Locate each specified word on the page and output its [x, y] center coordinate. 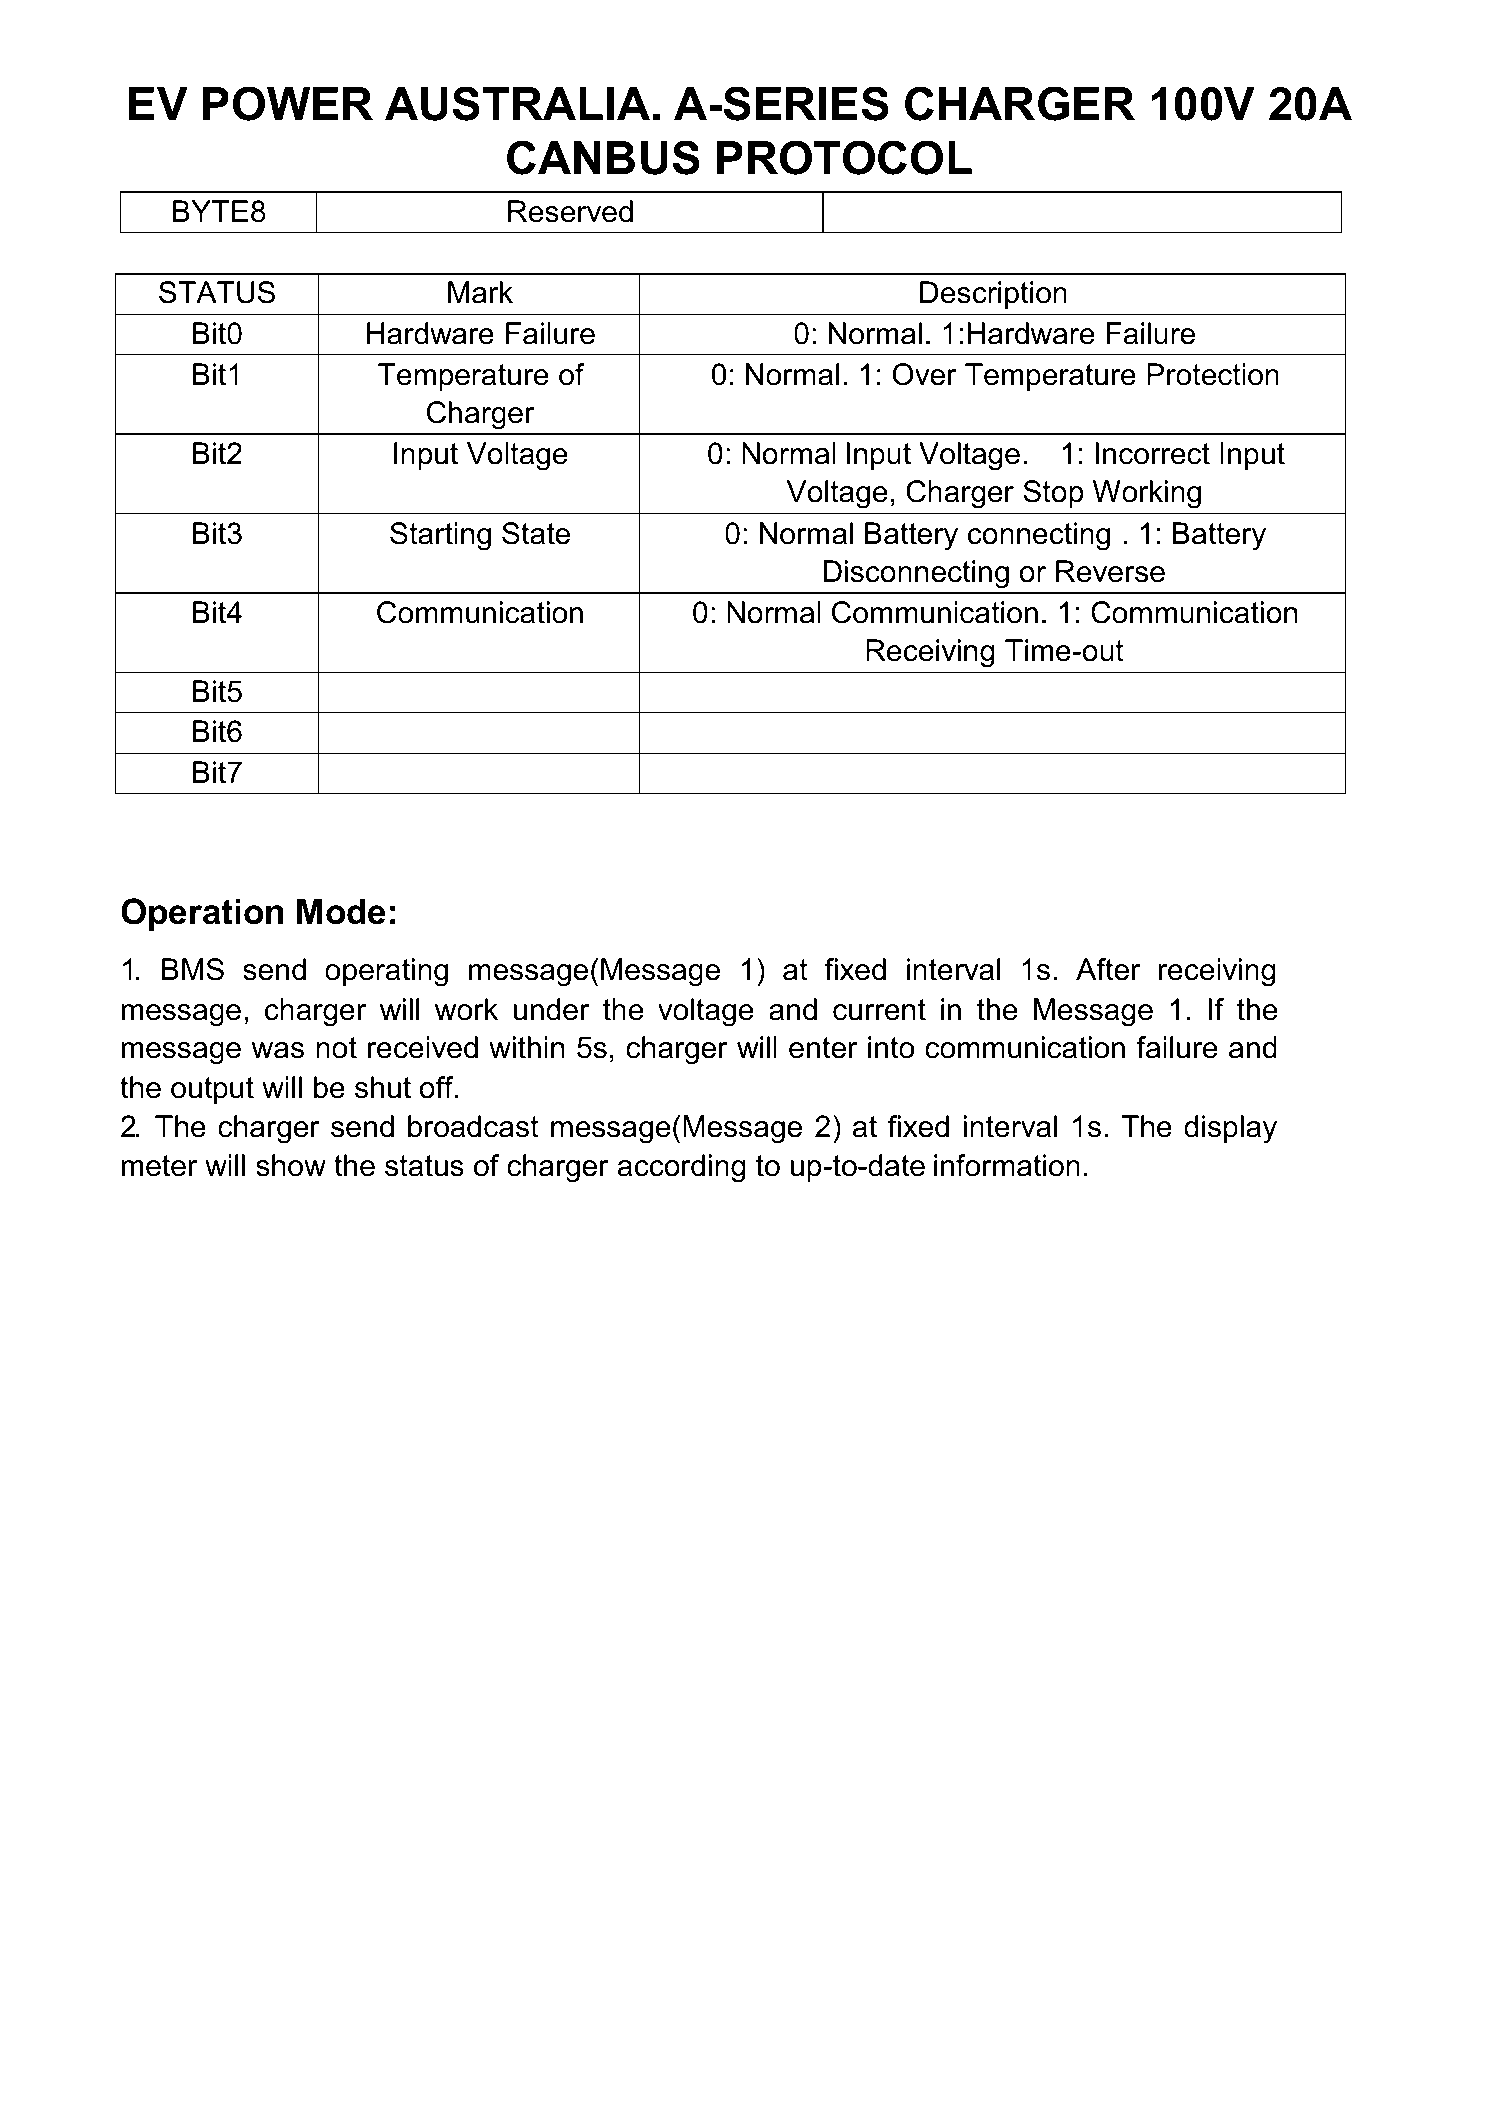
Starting [440, 536]
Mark [480, 292]
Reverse [1110, 571]
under [552, 1009]
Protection [1213, 374]
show [291, 1165]
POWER [288, 103]
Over [924, 374]
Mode [341, 911]
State [536, 533]
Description [993, 295]
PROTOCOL [844, 157]
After [1108, 969]
